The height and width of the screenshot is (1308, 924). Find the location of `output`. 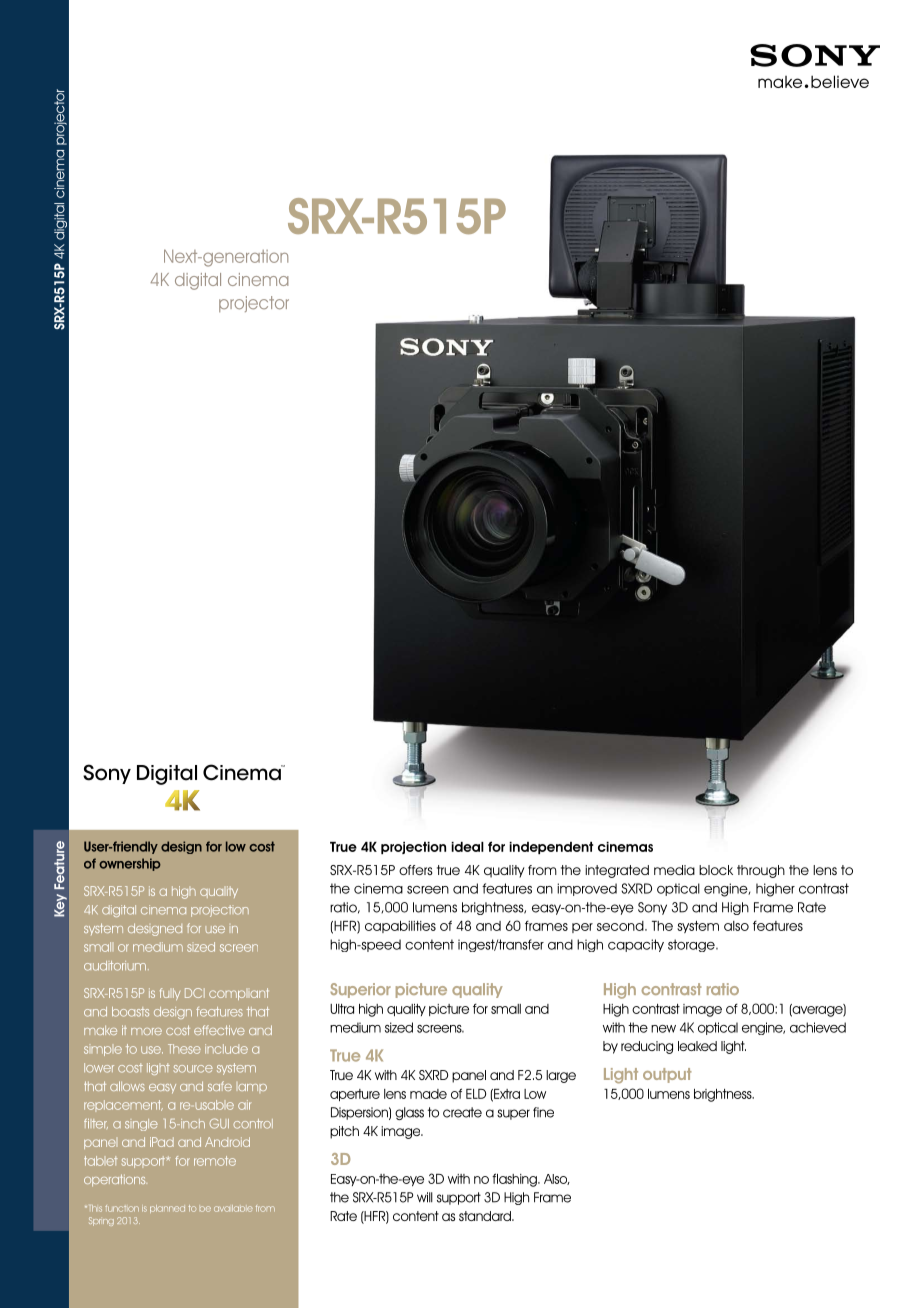

output is located at coordinates (667, 1075).
